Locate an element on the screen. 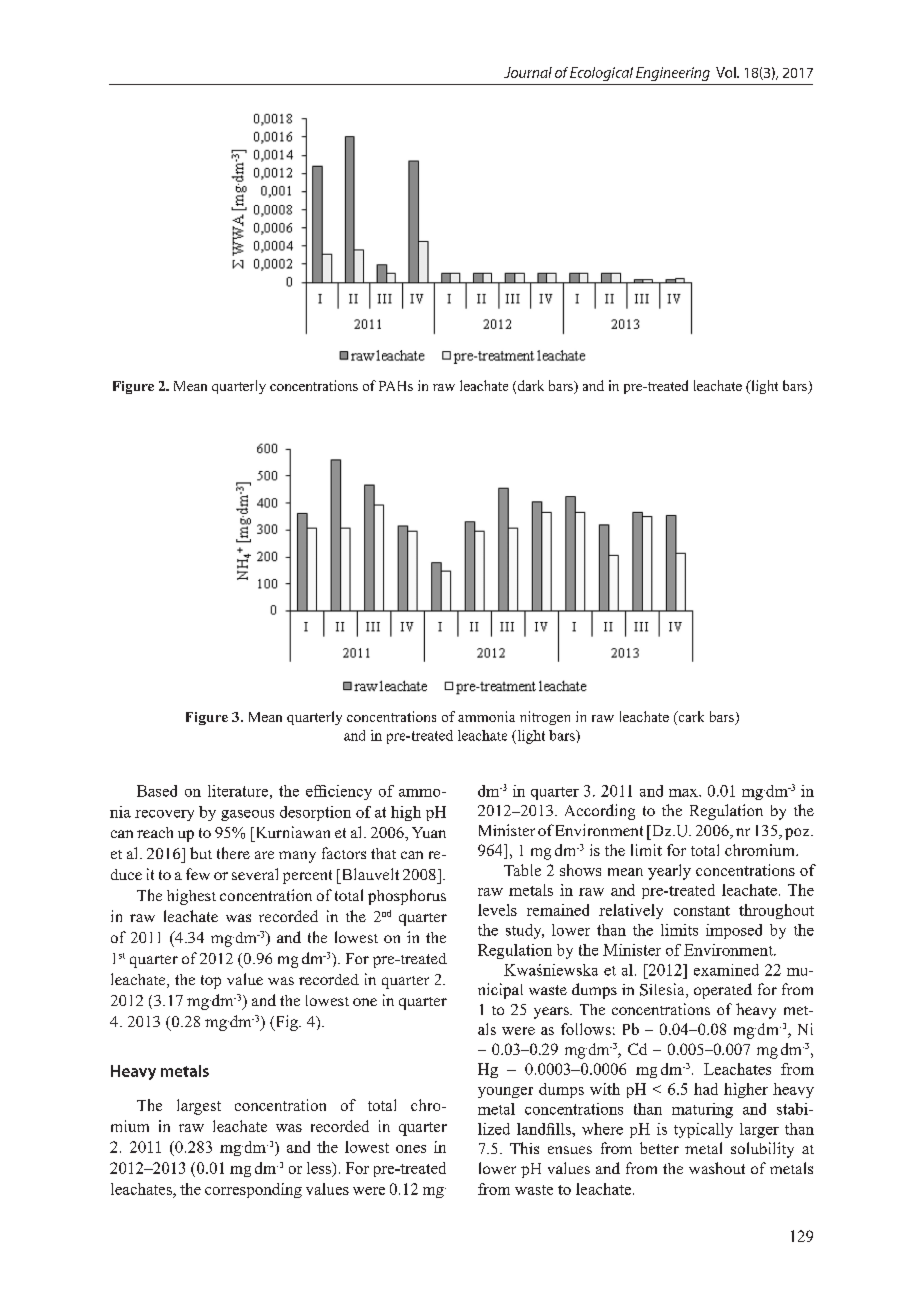 The image size is (924, 1308). max is located at coordinates (684, 793).
